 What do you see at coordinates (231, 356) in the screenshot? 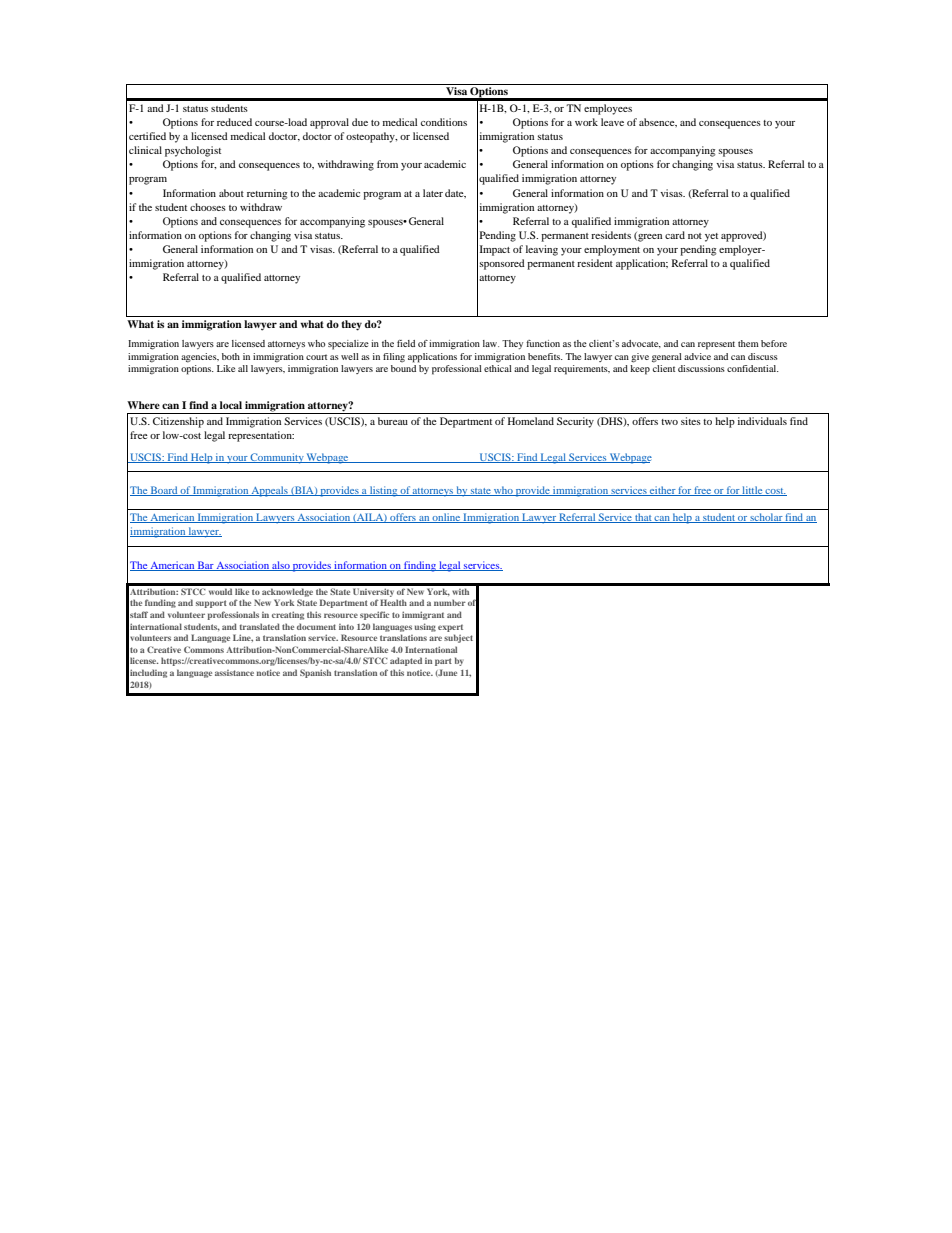
I see `both` at bounding box center [231, 356].
